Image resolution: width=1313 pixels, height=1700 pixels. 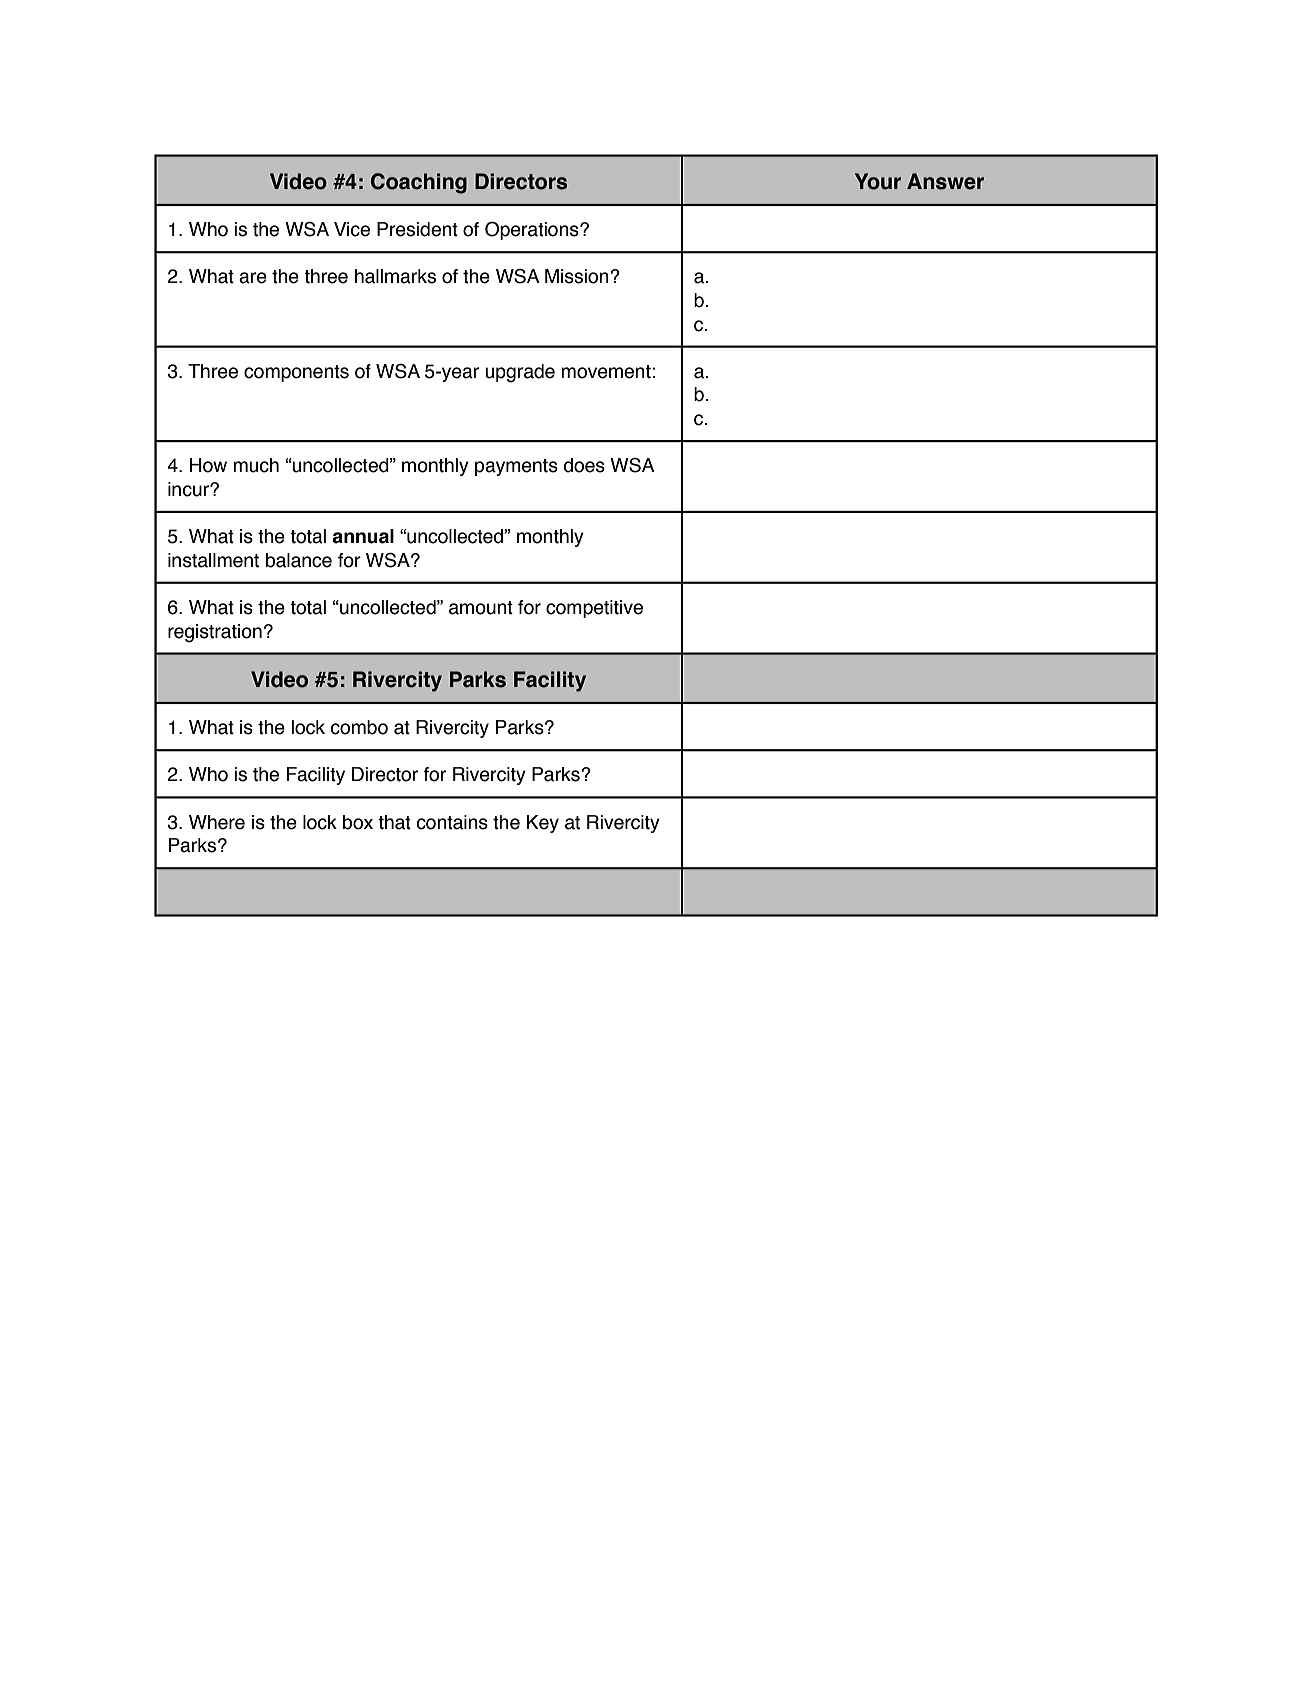 I want to click on Key, so click(x=543, y=824).
